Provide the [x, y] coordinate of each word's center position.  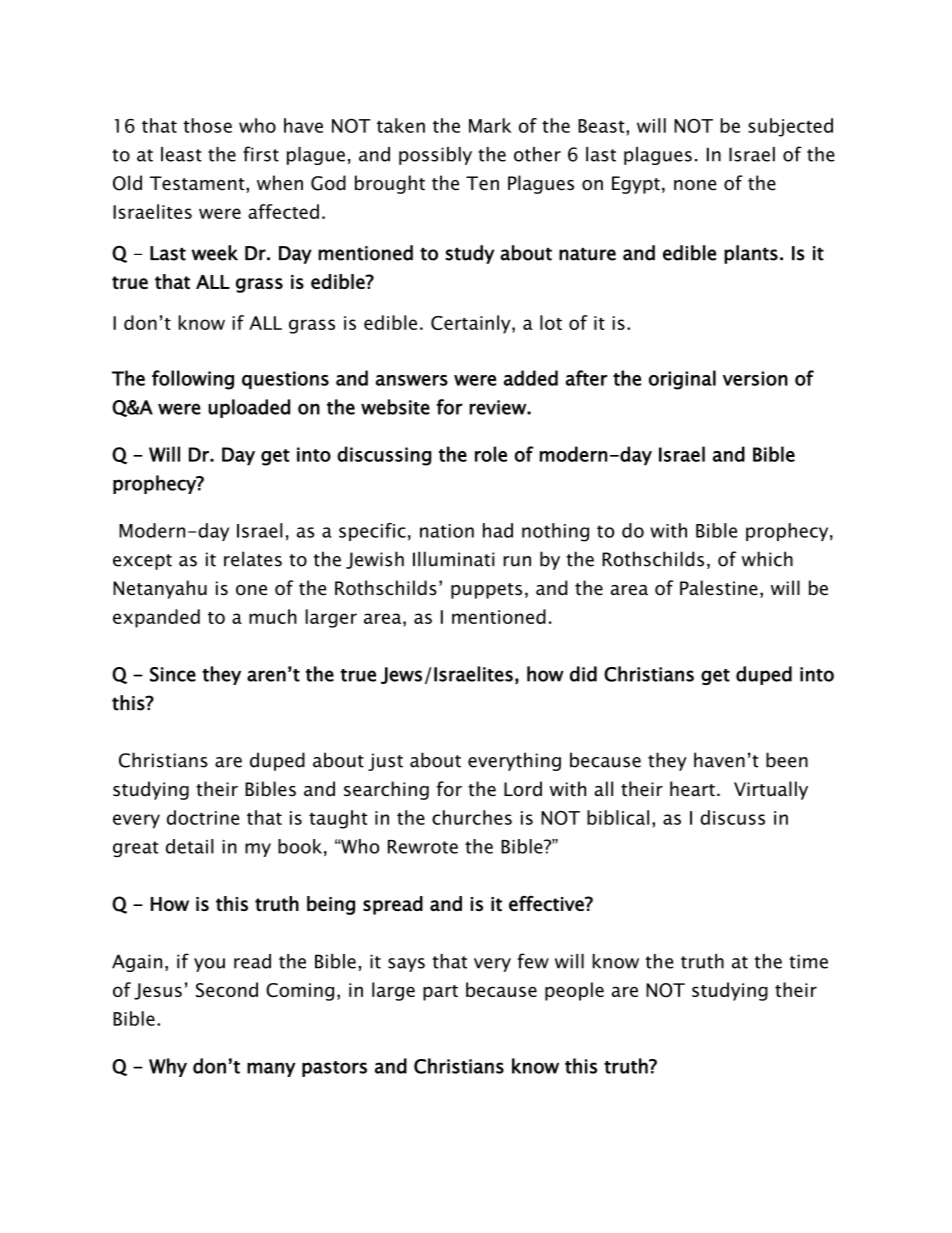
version [755, 378]
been [787, 760]
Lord [523, 789]
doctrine [203, 817]
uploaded [249, 408]
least [181, 154]
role [491, 454]
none [695, 185]
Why [168, 1067]
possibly [435, 156]
